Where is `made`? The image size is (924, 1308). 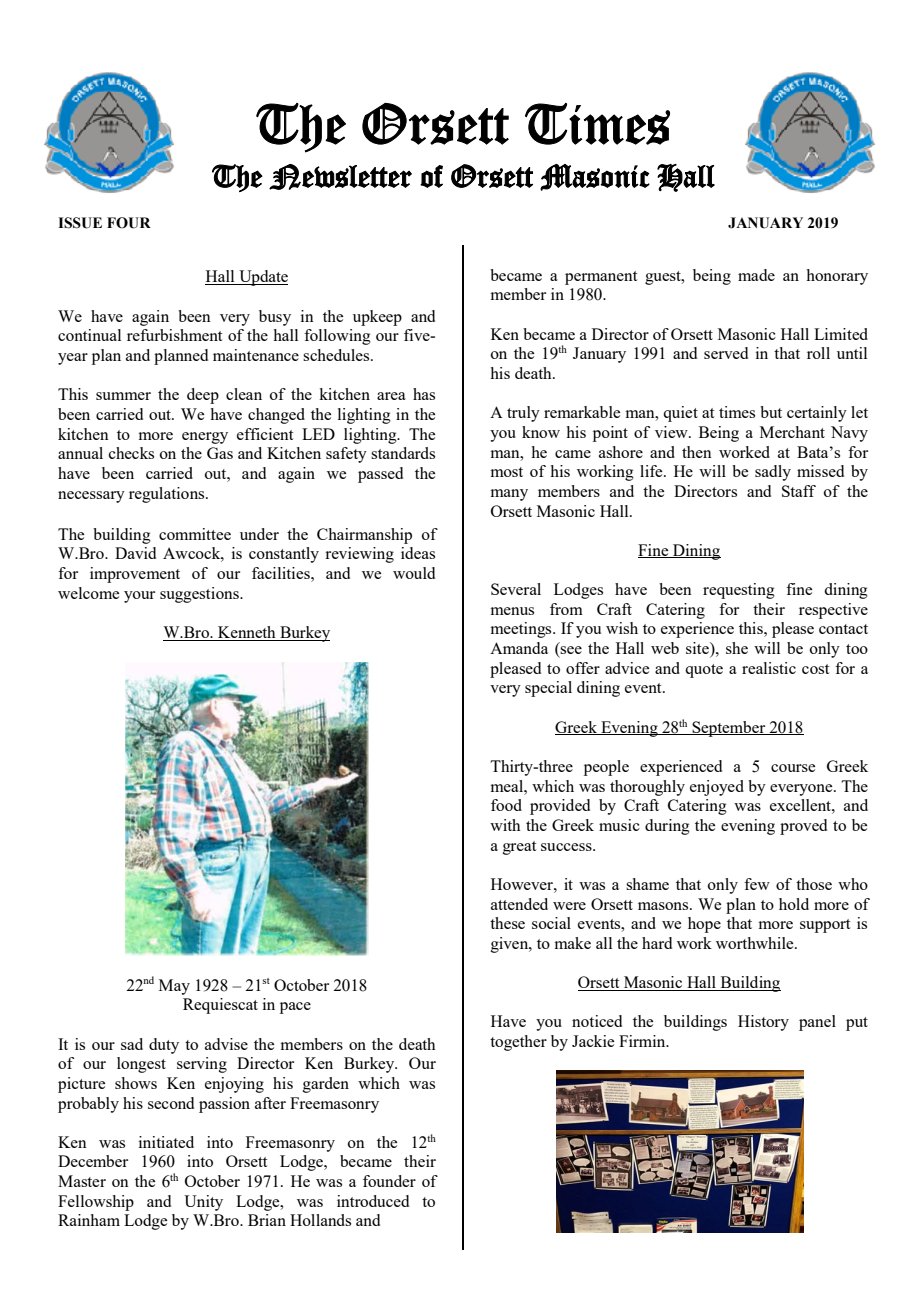
made is located at coordinates (756, 275).
